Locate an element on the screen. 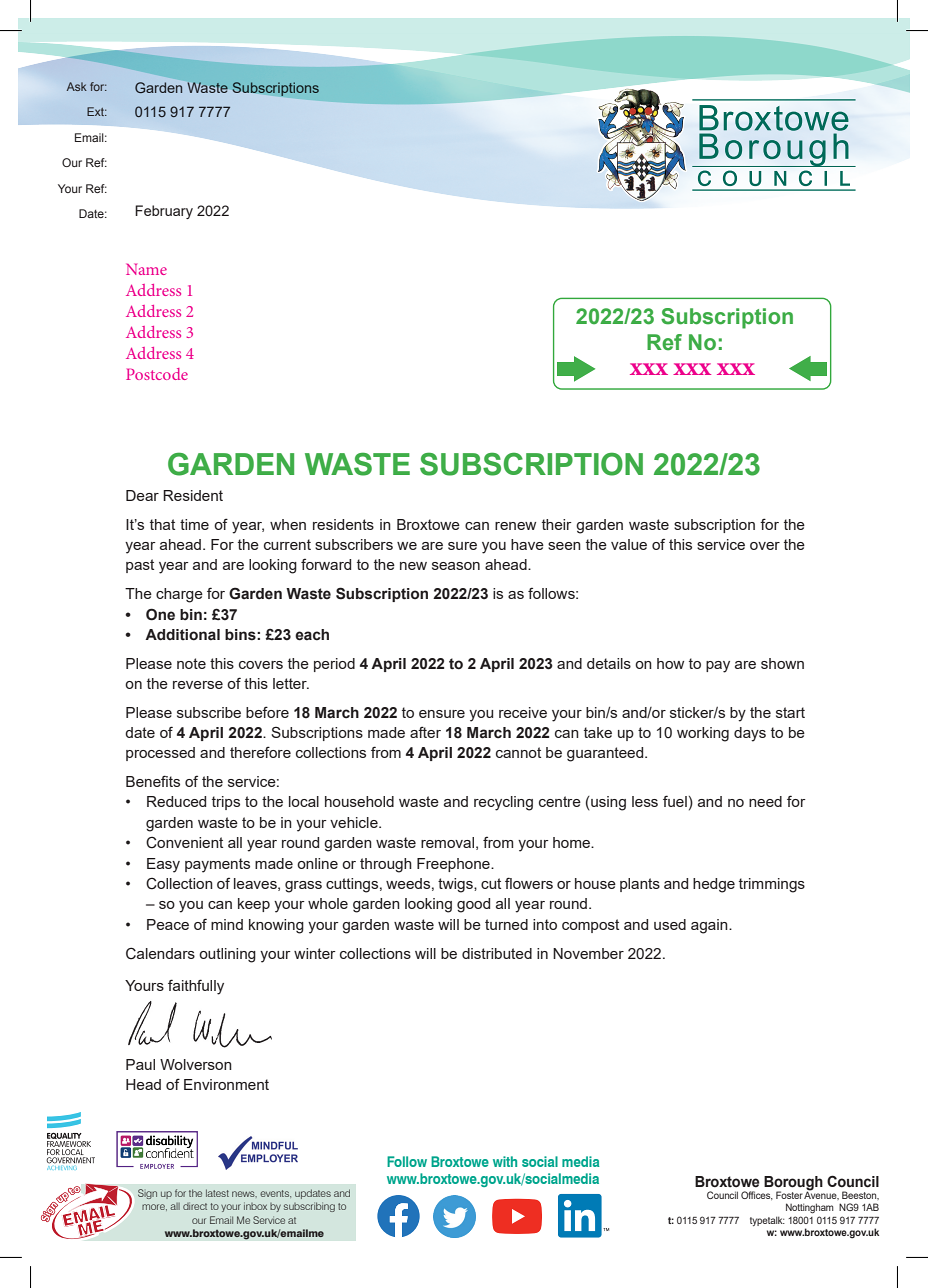 The image size is (928, 1288). again is located at coordinates (710, 926).
